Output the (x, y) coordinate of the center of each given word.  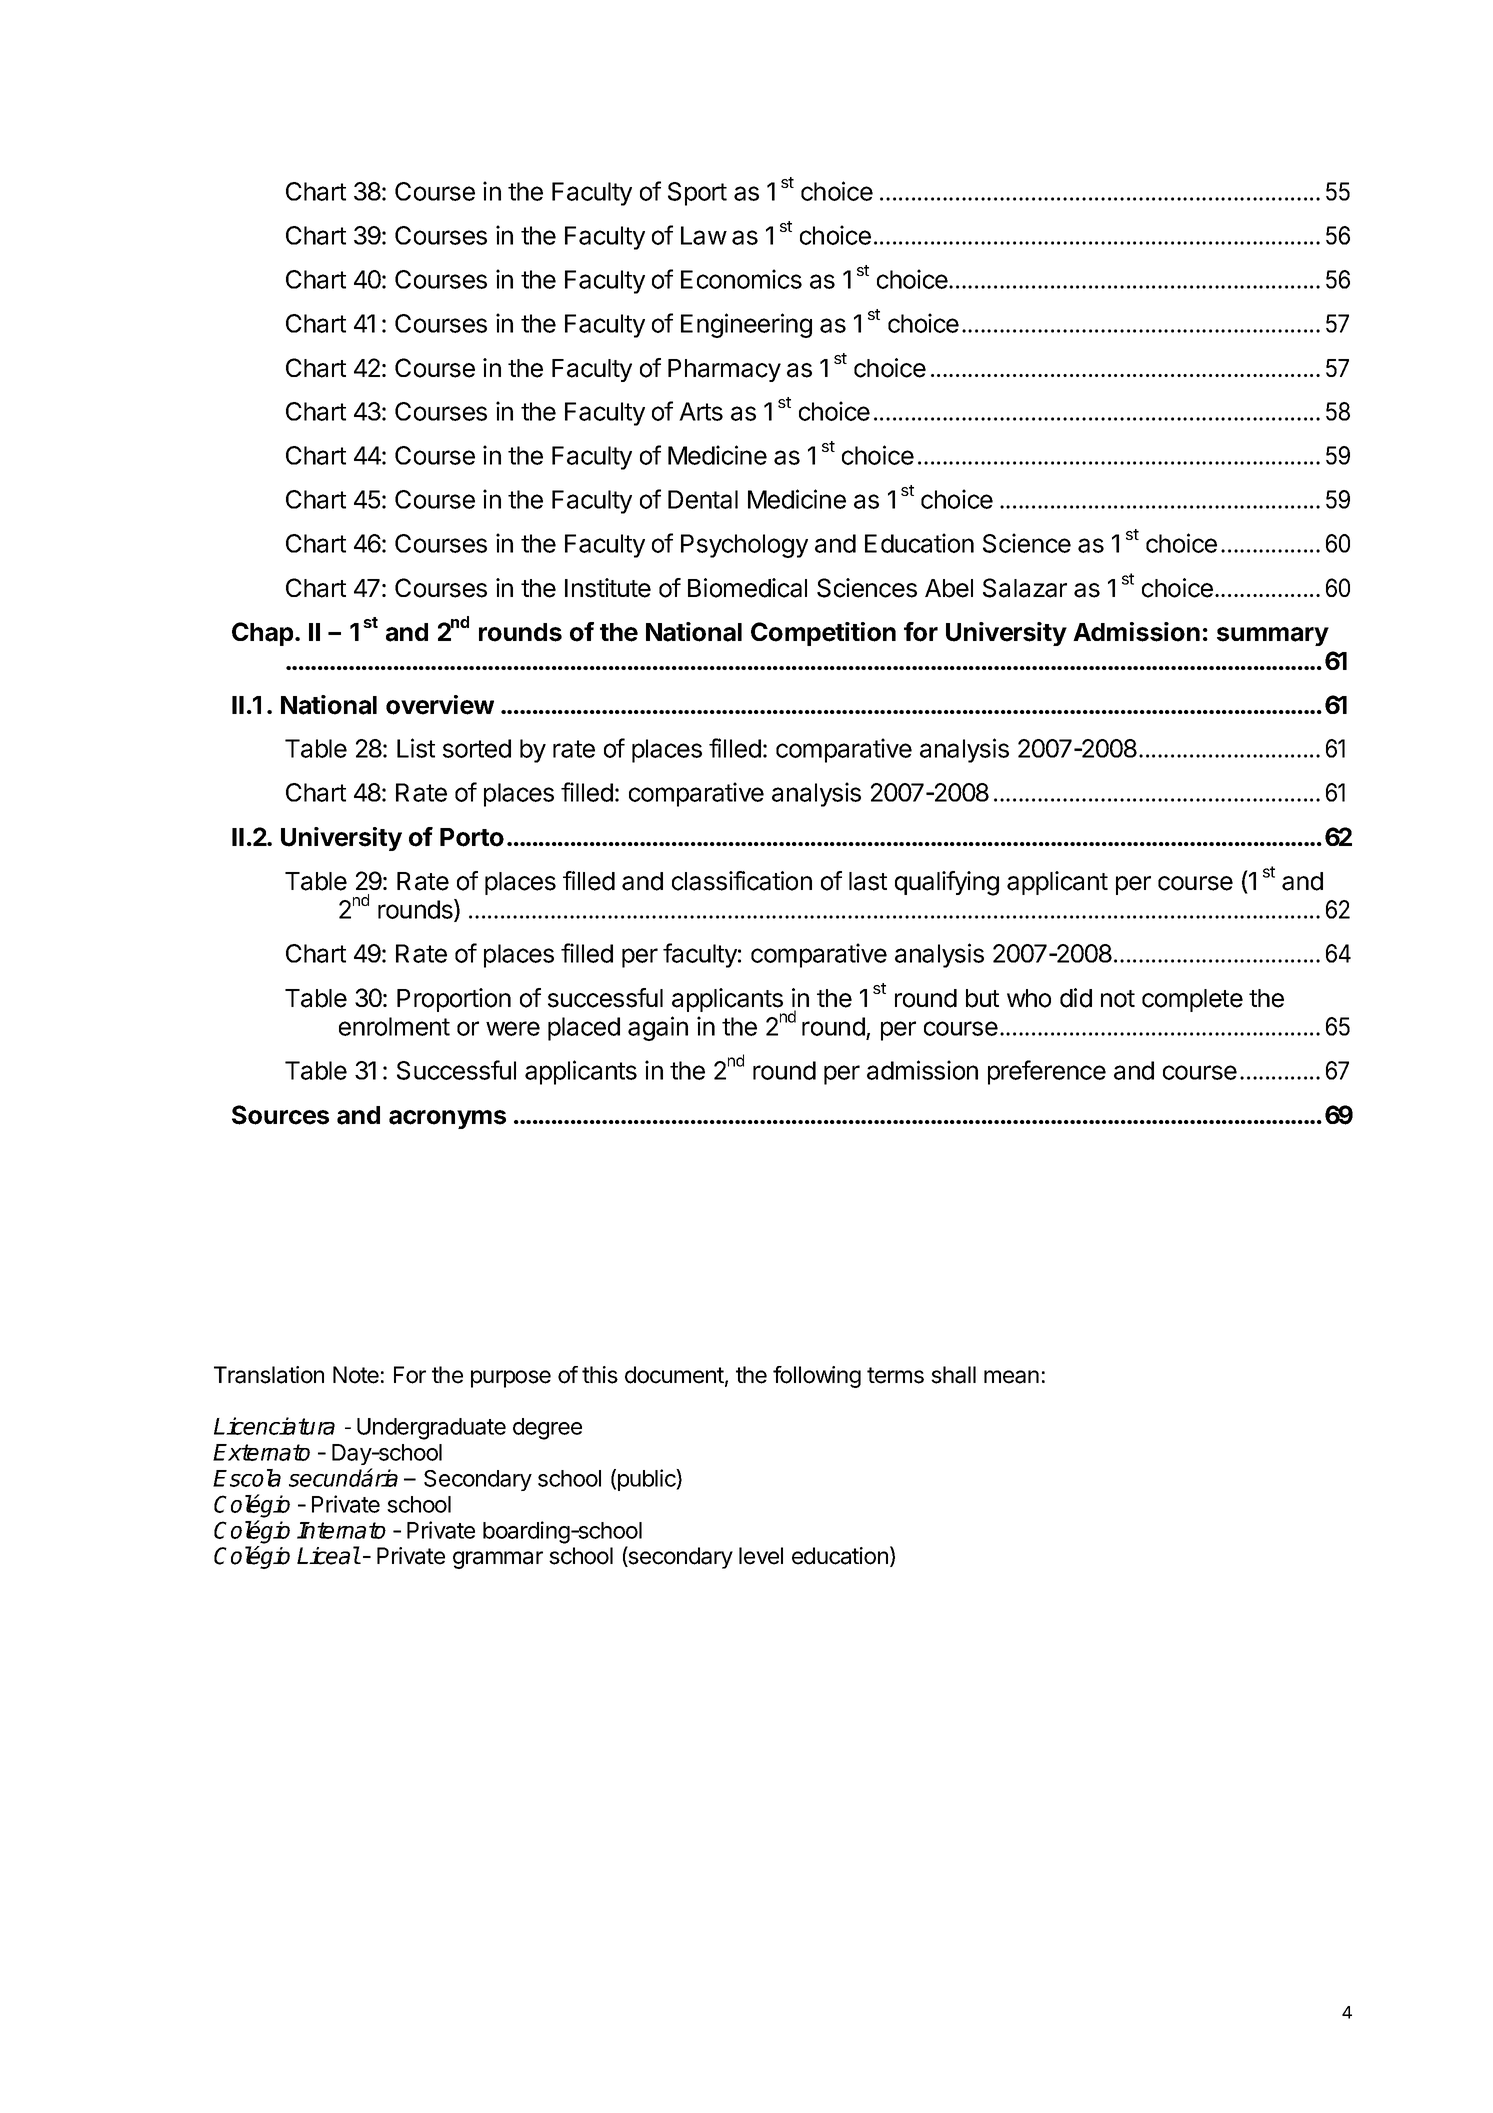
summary (1273, 636)
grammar (498, 1560)
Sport (697, 194)
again (658, 1028)
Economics (741, 279)
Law (704, 235)
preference (1047, 1072)
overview (440, 705)
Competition (823, 634)
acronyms (447, 1119)
